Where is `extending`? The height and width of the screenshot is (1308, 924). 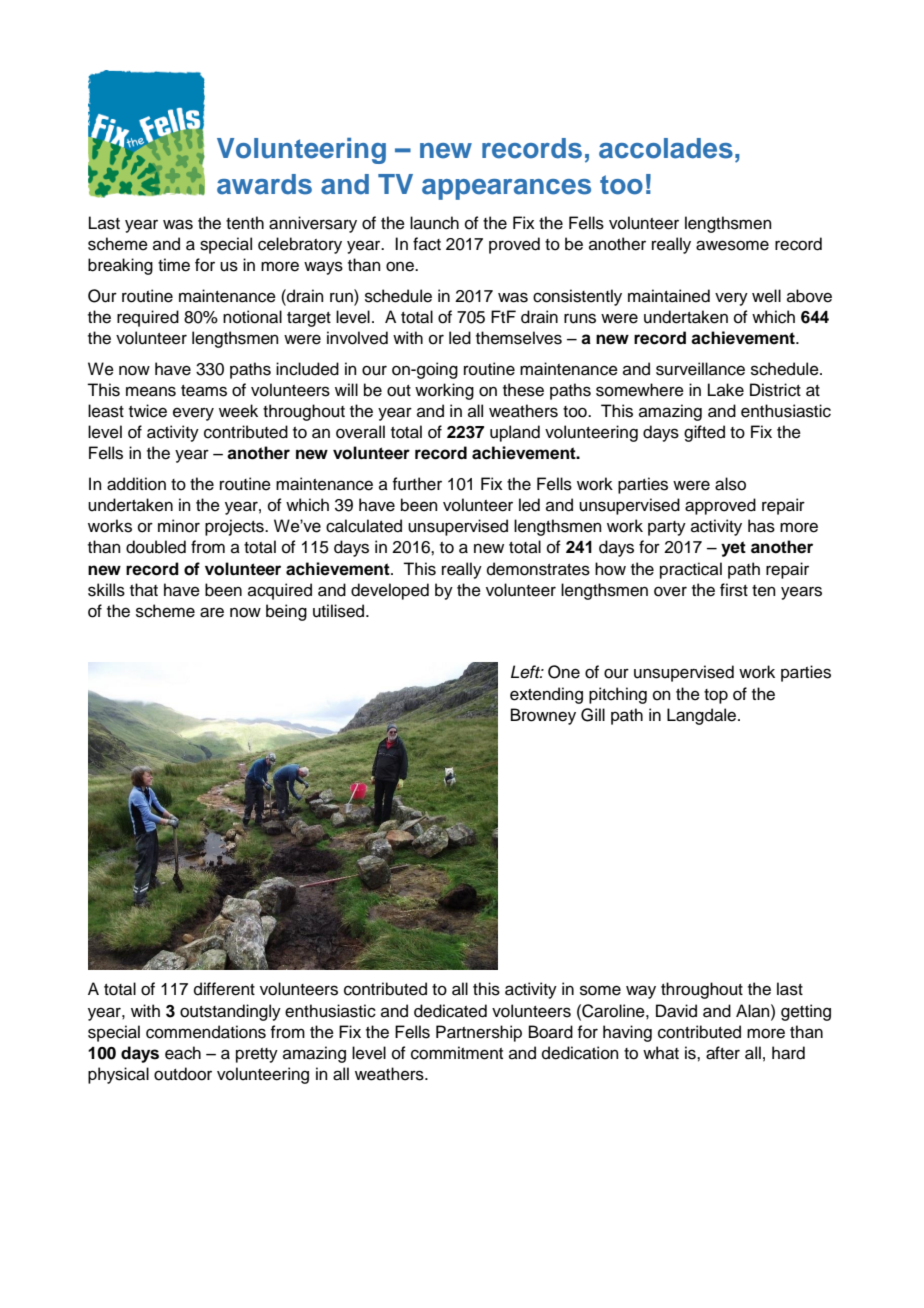
extending is located at coordinates (546, 695).
